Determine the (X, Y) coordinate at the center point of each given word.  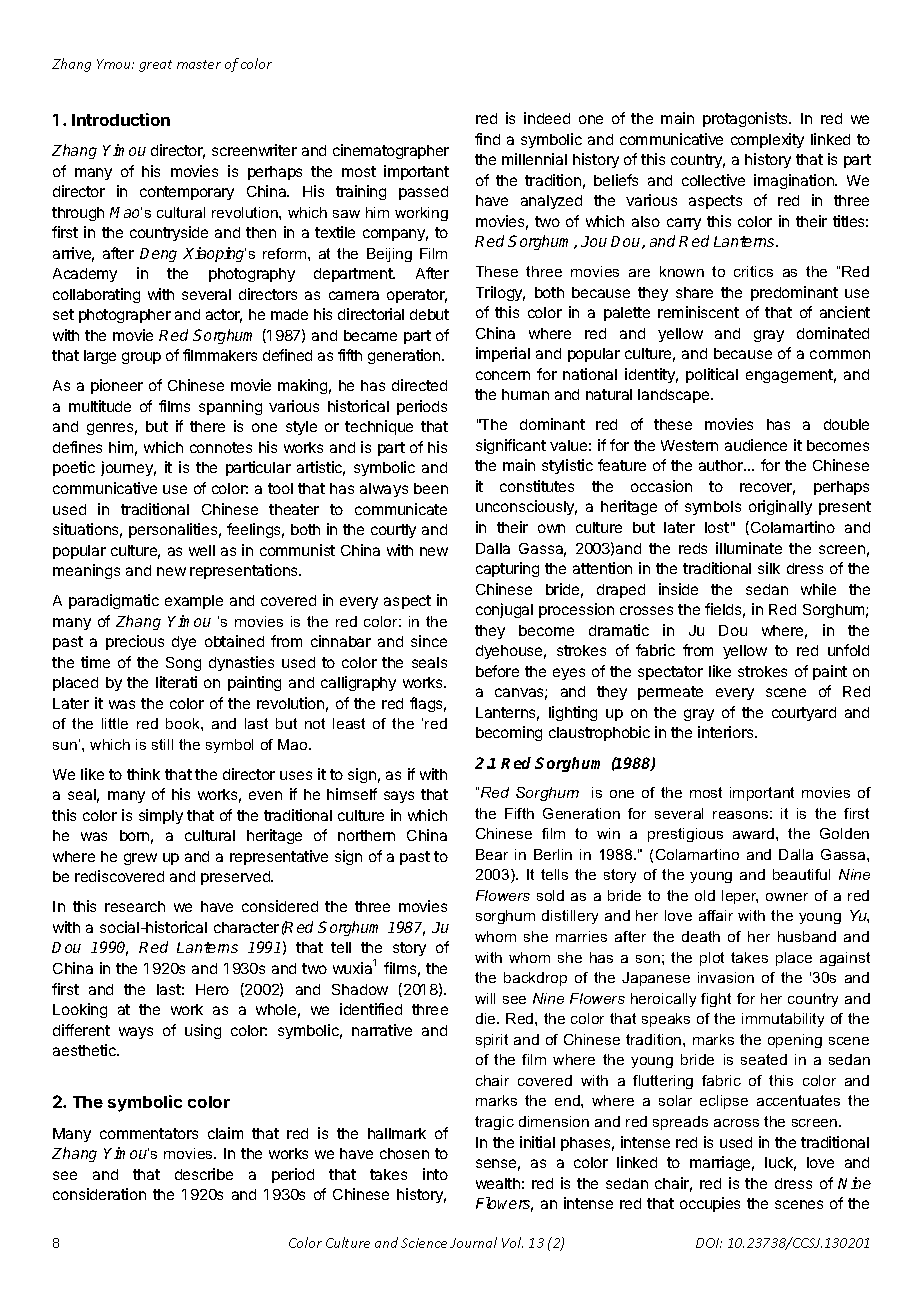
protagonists (746, 119)
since (429, 641)
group (141, 358)
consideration (99, 1194)
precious (135, 642)
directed (419, 385)
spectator (670, 673)
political (712, 375)
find (487, 139)
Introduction (121, 119)
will (485, 998)
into (435, 1174)
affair (716, 915)
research (135, 906)
